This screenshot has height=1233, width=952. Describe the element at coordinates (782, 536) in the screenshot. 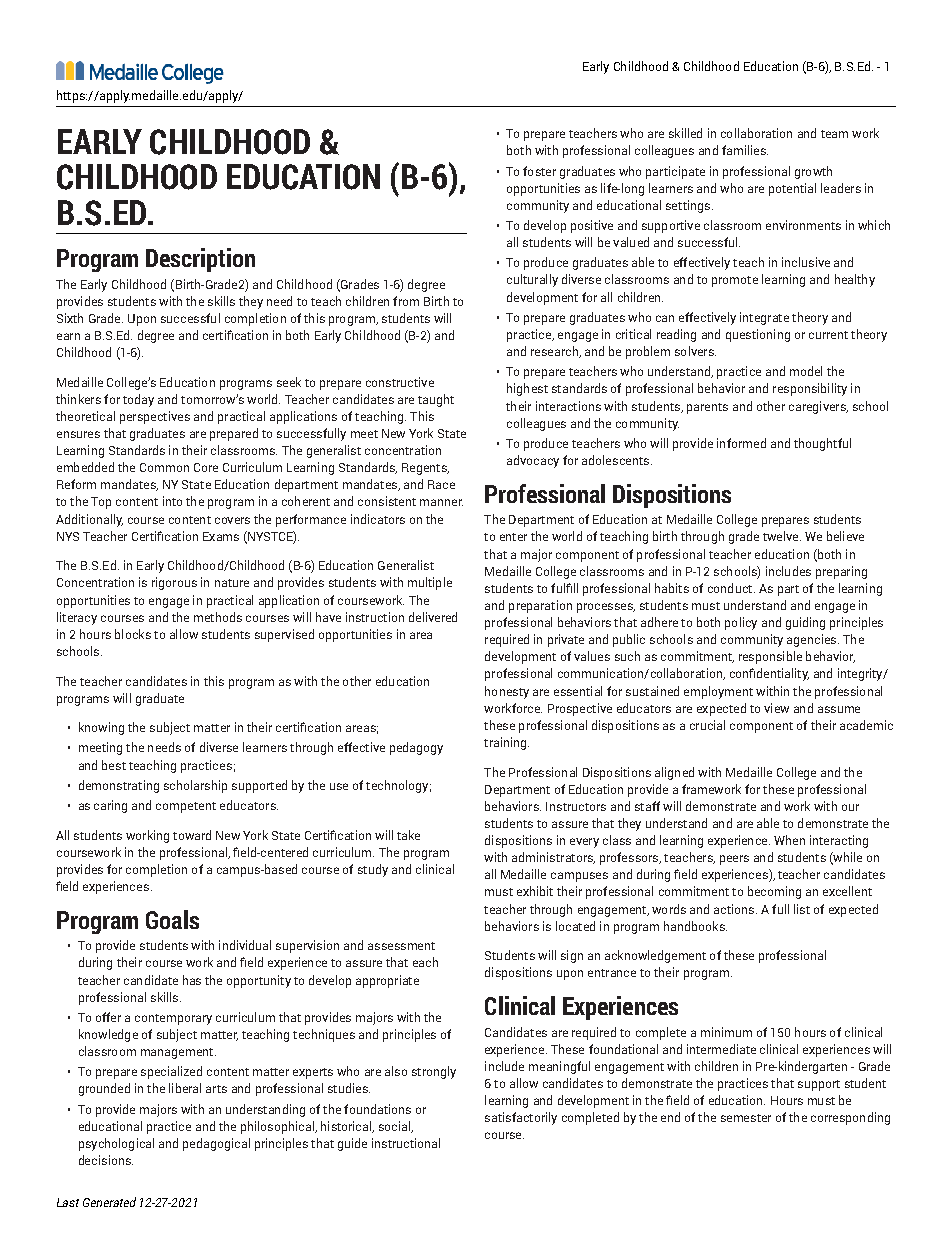

I see `twelve` at that location.
